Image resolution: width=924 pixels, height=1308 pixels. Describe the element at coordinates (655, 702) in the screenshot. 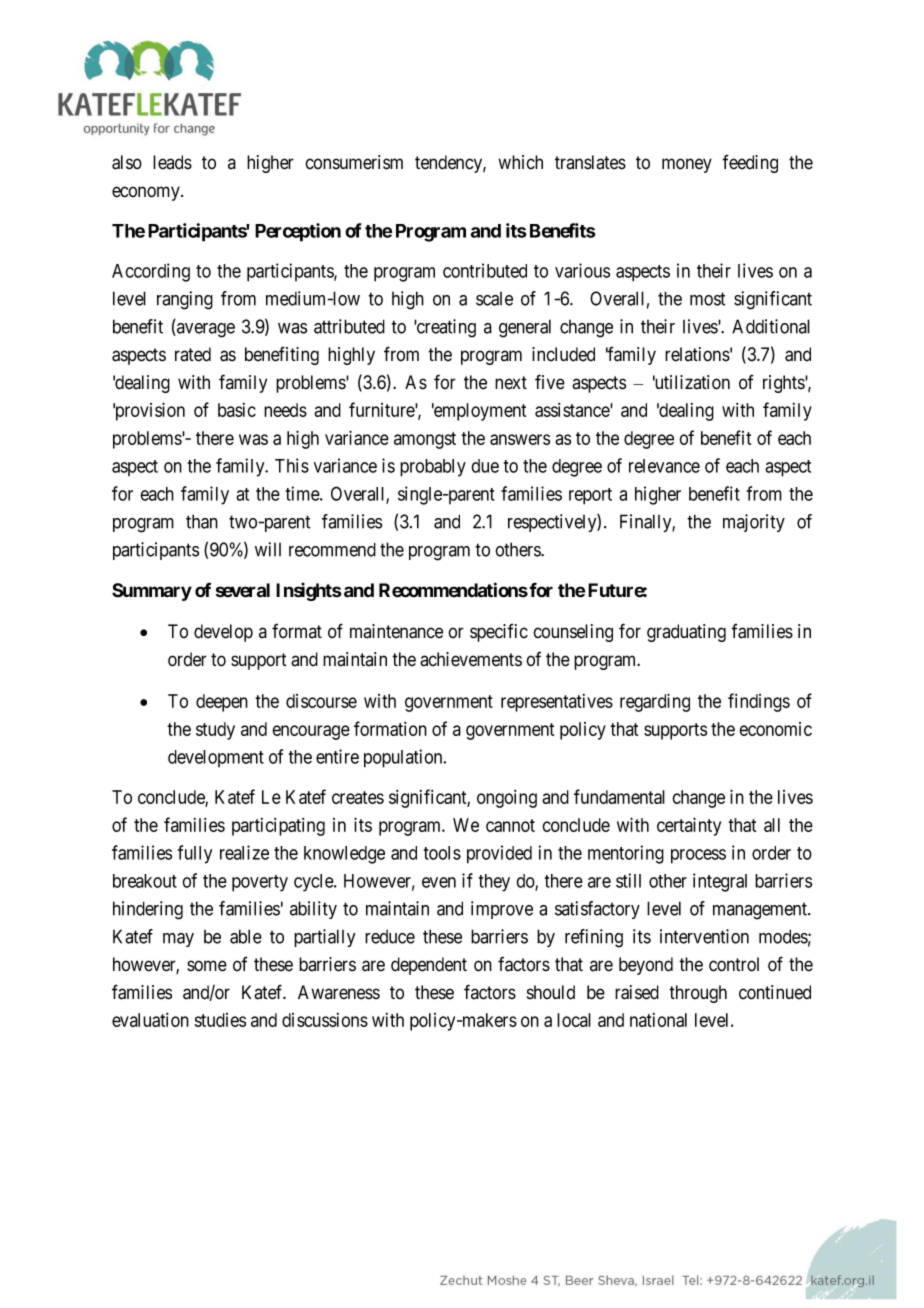

I see `regarding` at that location.
